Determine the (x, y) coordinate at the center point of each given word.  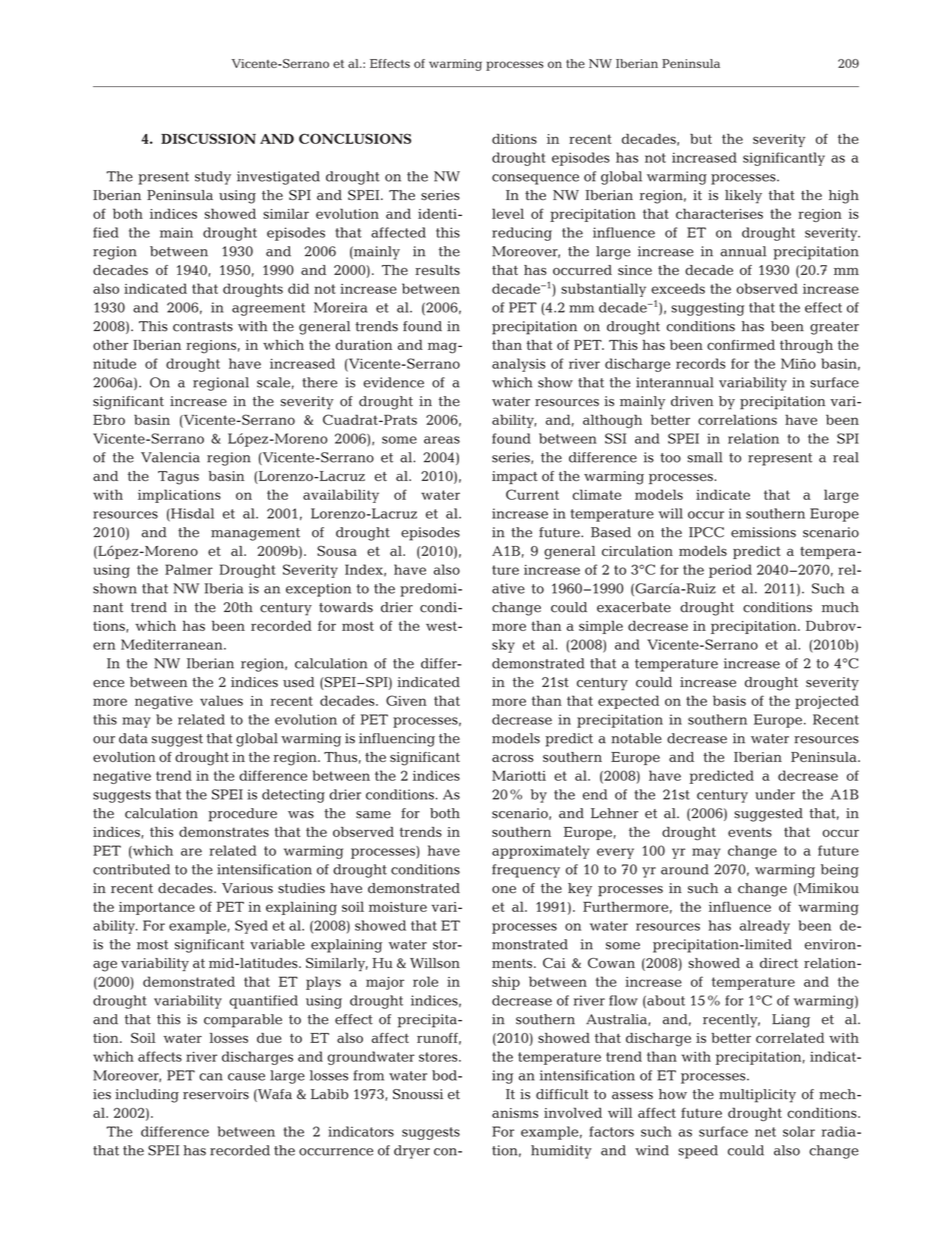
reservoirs (216, 1094)
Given (406, 700)
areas (442, 440)
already (765, 927)
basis (729, 700)
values (221, 700)
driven (692, 401)
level (508, 213)
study (213, 178)
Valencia (170, 457)
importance (157, 908)
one (504, 890)
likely (743, 197)
